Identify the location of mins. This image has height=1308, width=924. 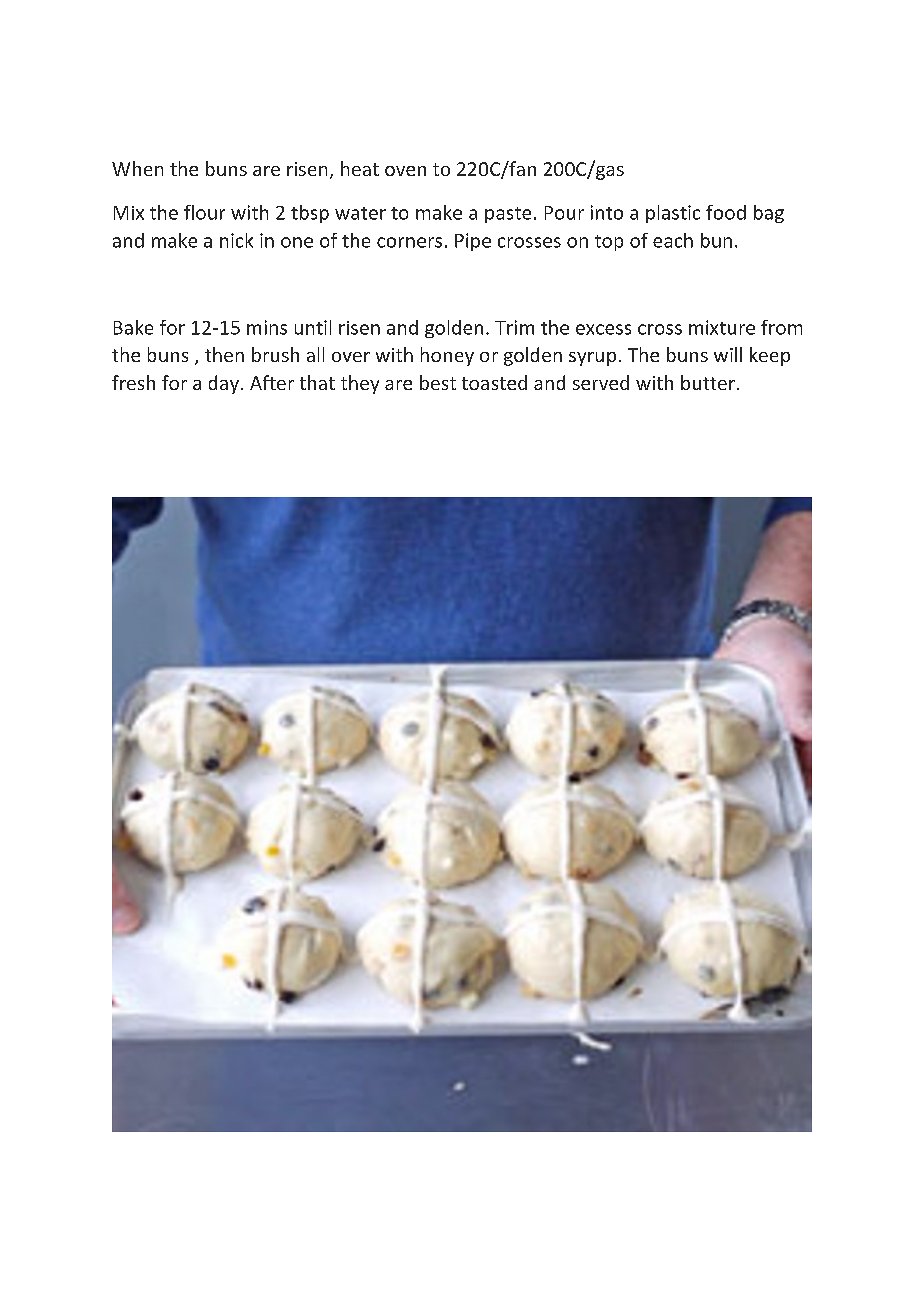
(267, 327).
